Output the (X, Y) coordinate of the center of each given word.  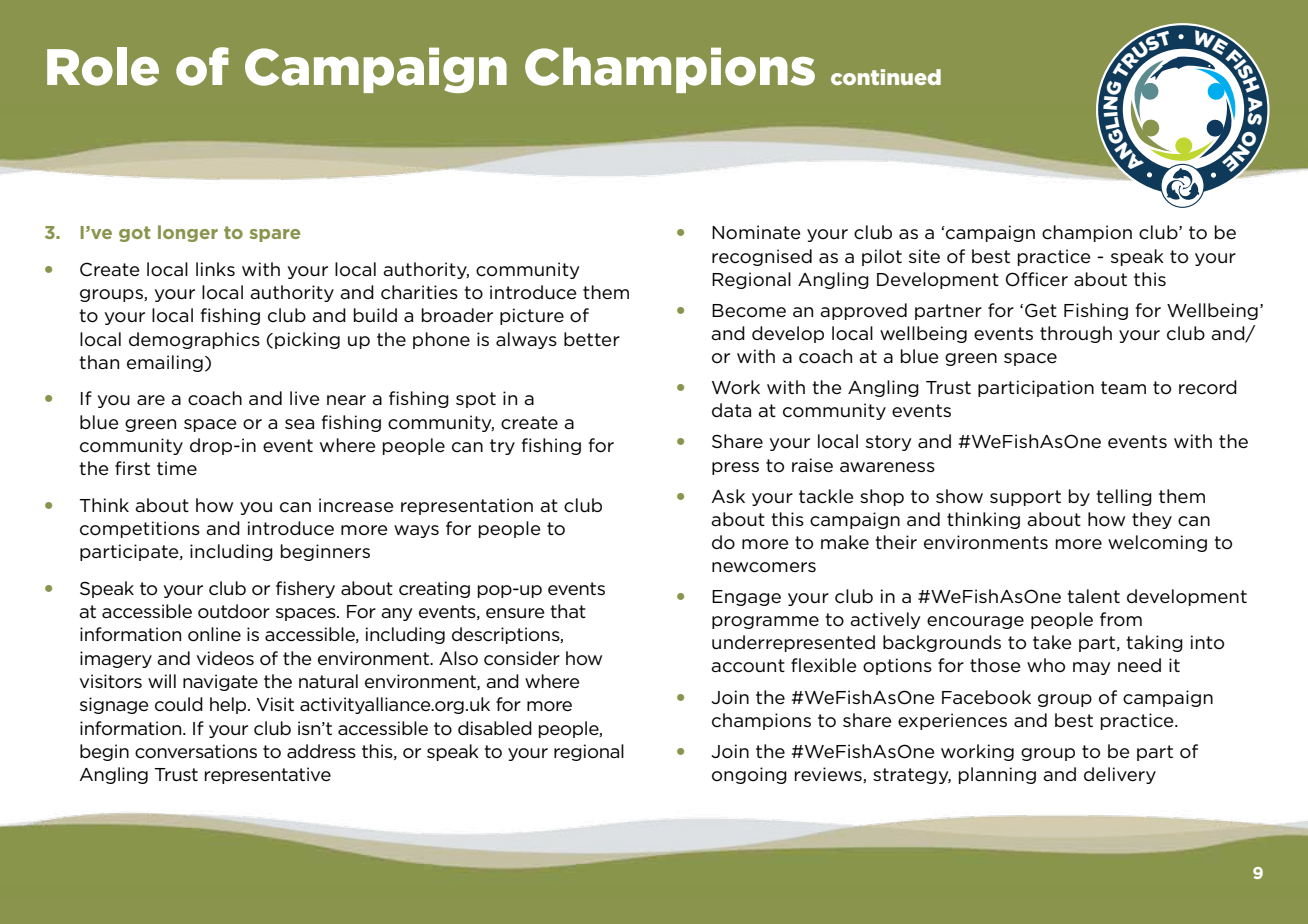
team (1123, 388)
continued (886, 77)
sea (299, 424)
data (731, 410)
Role (103, 66)
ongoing (749, 775)
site (924, 256)
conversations (196, 751)
